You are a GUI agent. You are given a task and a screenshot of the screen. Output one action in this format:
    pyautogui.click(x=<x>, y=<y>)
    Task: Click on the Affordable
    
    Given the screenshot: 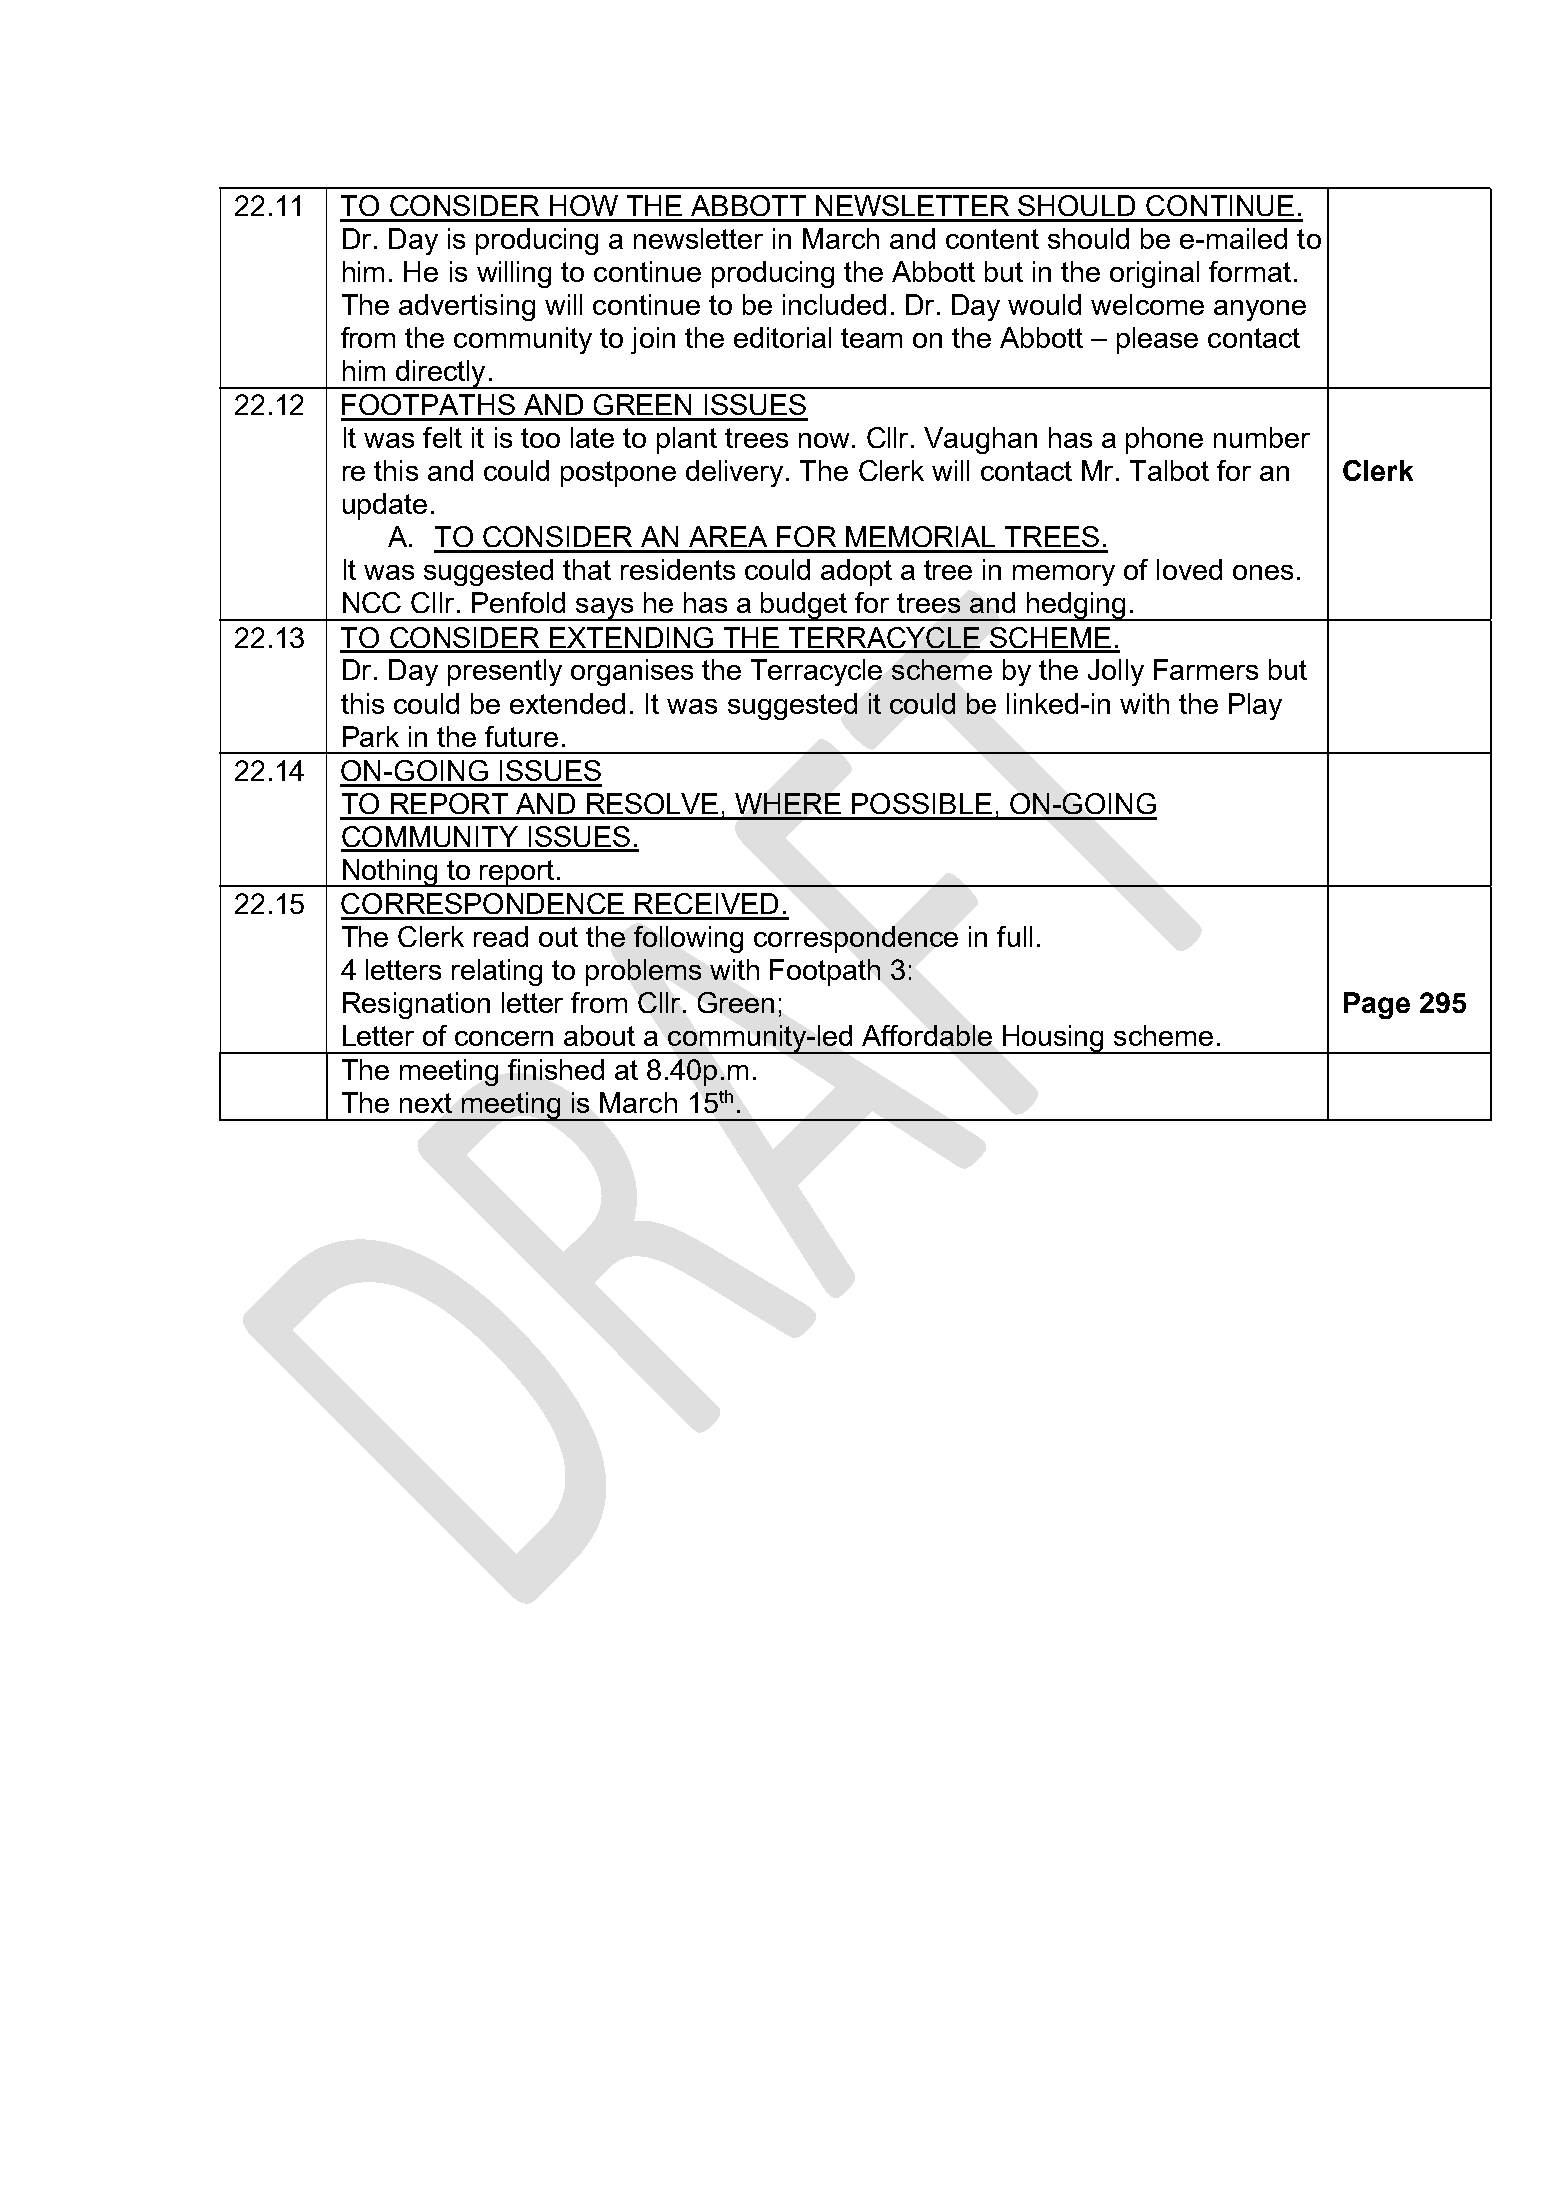 What is the action you would take?
    pyautogui.click(x=927, y=1035)
